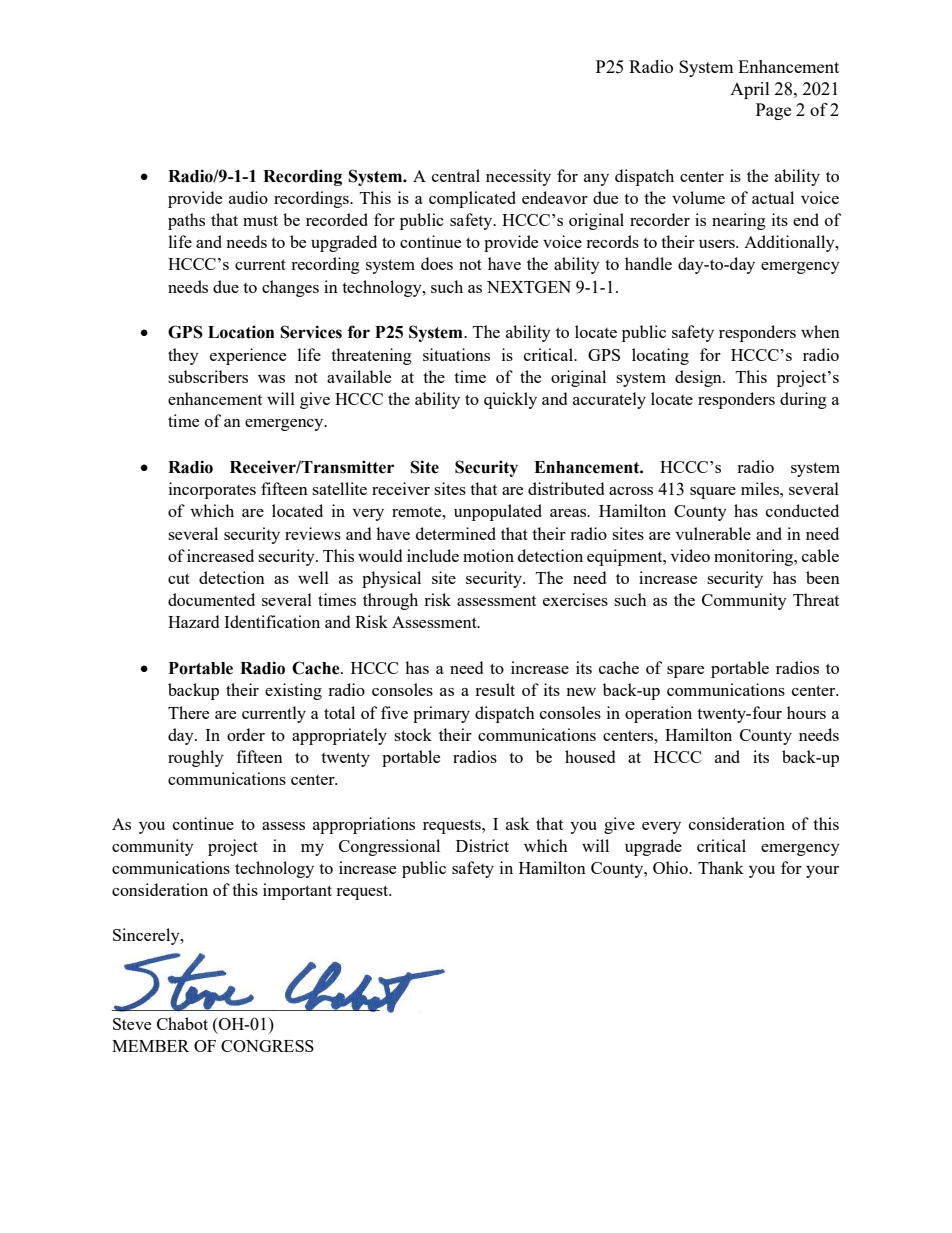  I want to click on Page, so click(773, 111).
